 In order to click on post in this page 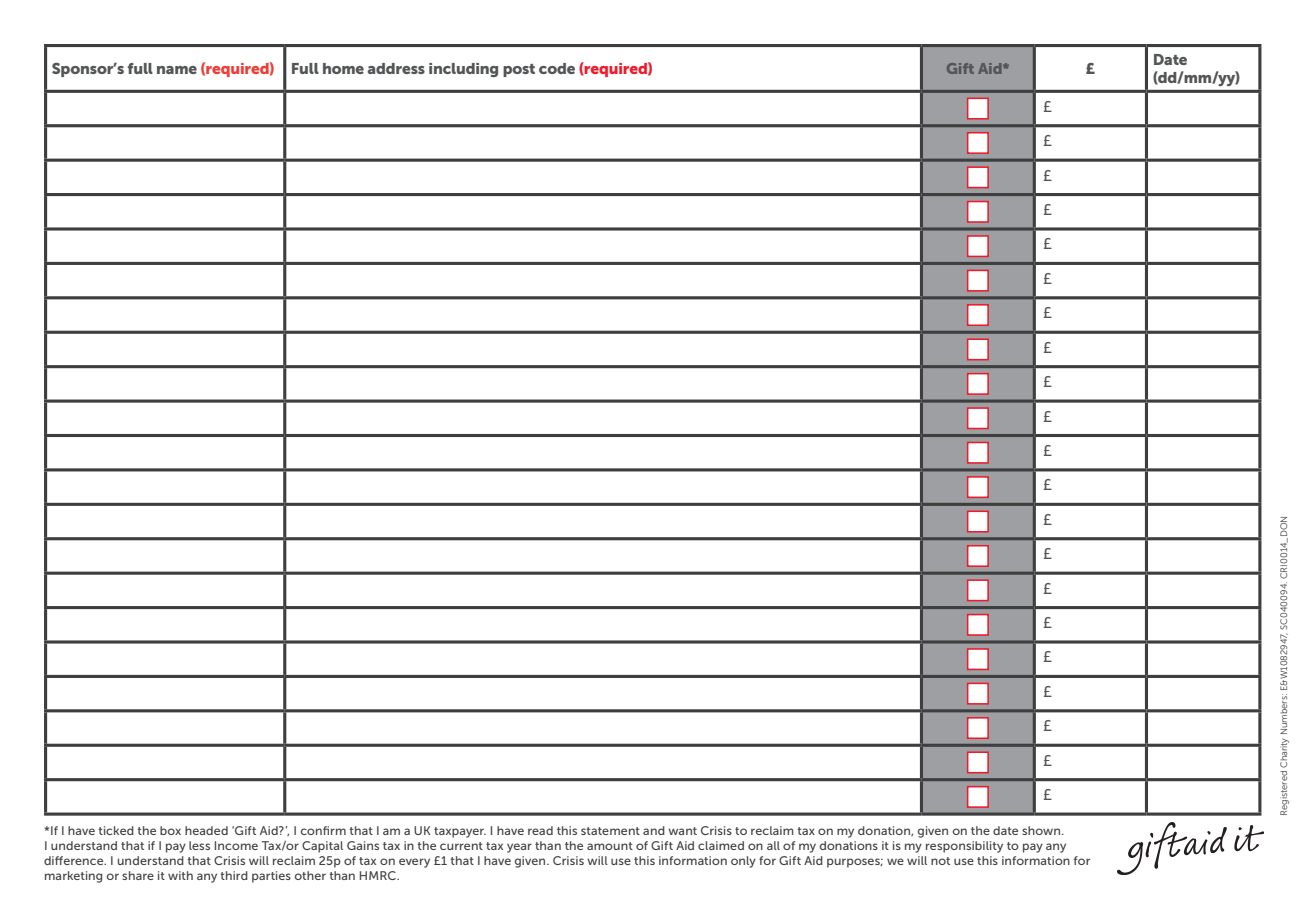, I will do `click(519, 70)`.
